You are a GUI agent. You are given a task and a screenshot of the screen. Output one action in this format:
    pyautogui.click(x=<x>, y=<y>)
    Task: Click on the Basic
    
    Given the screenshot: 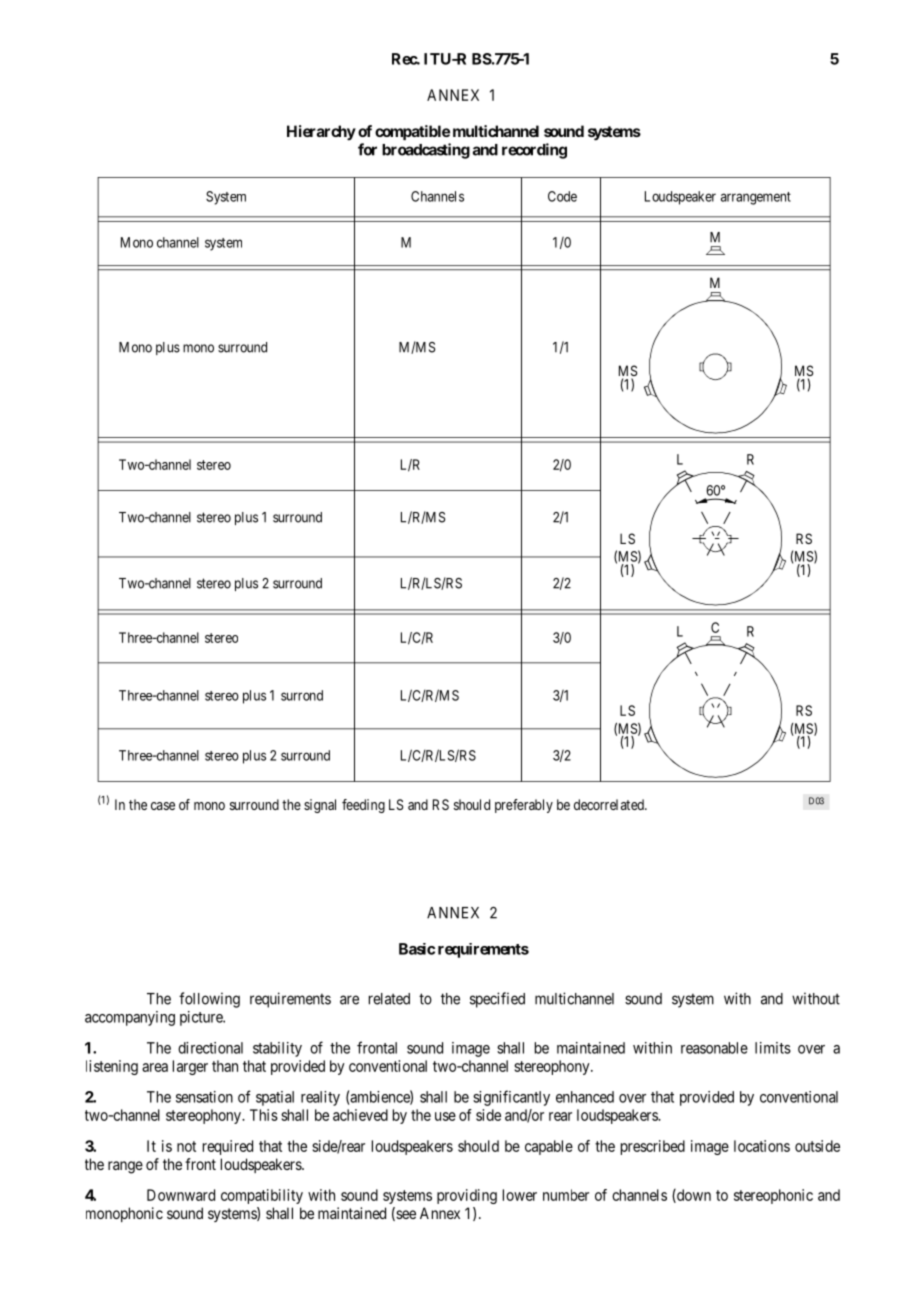 What is the action you would take?
    pyautogui.click(x=417, y=949)
